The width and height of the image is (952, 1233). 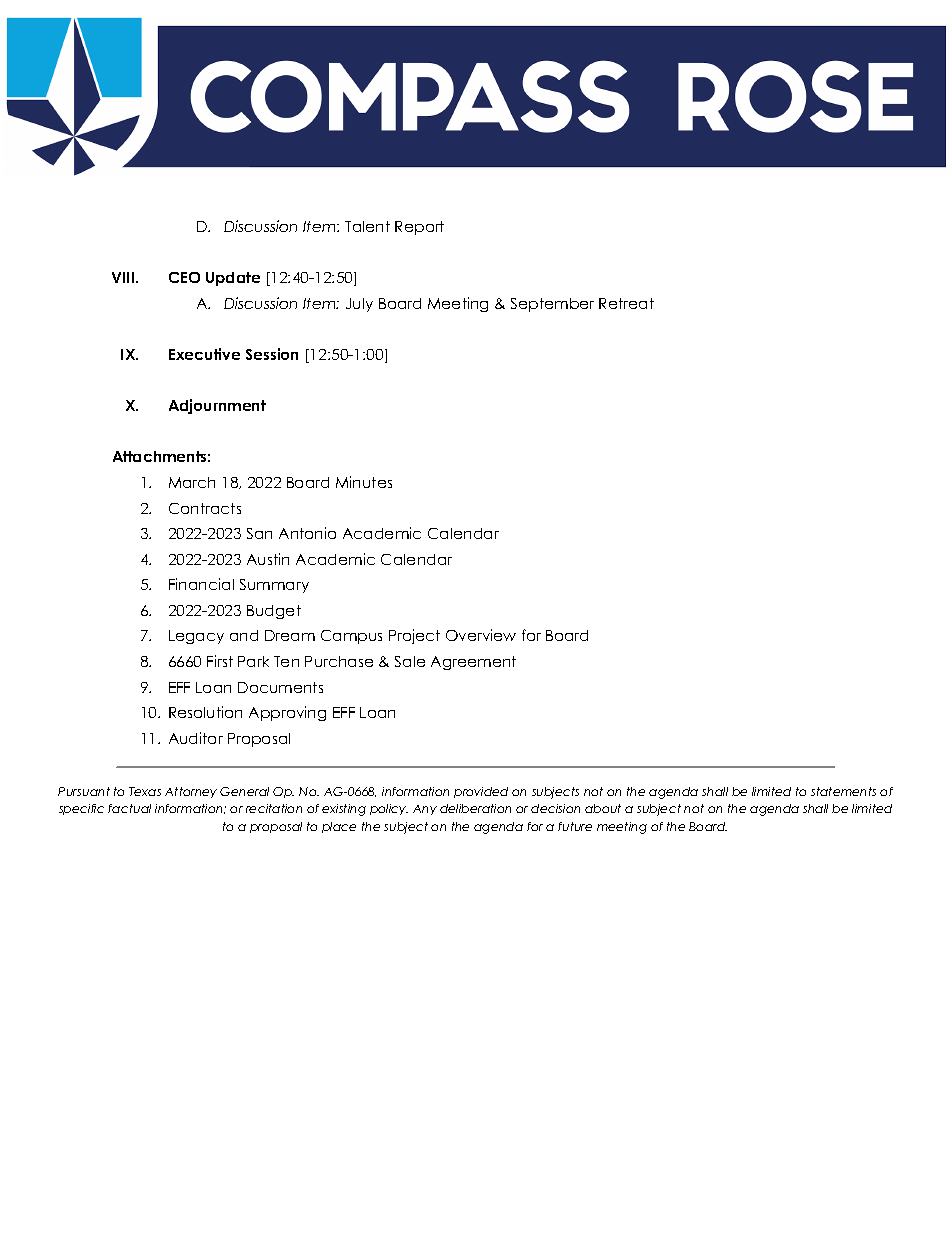 I want to click on factual, so click(x=129, y=808).
